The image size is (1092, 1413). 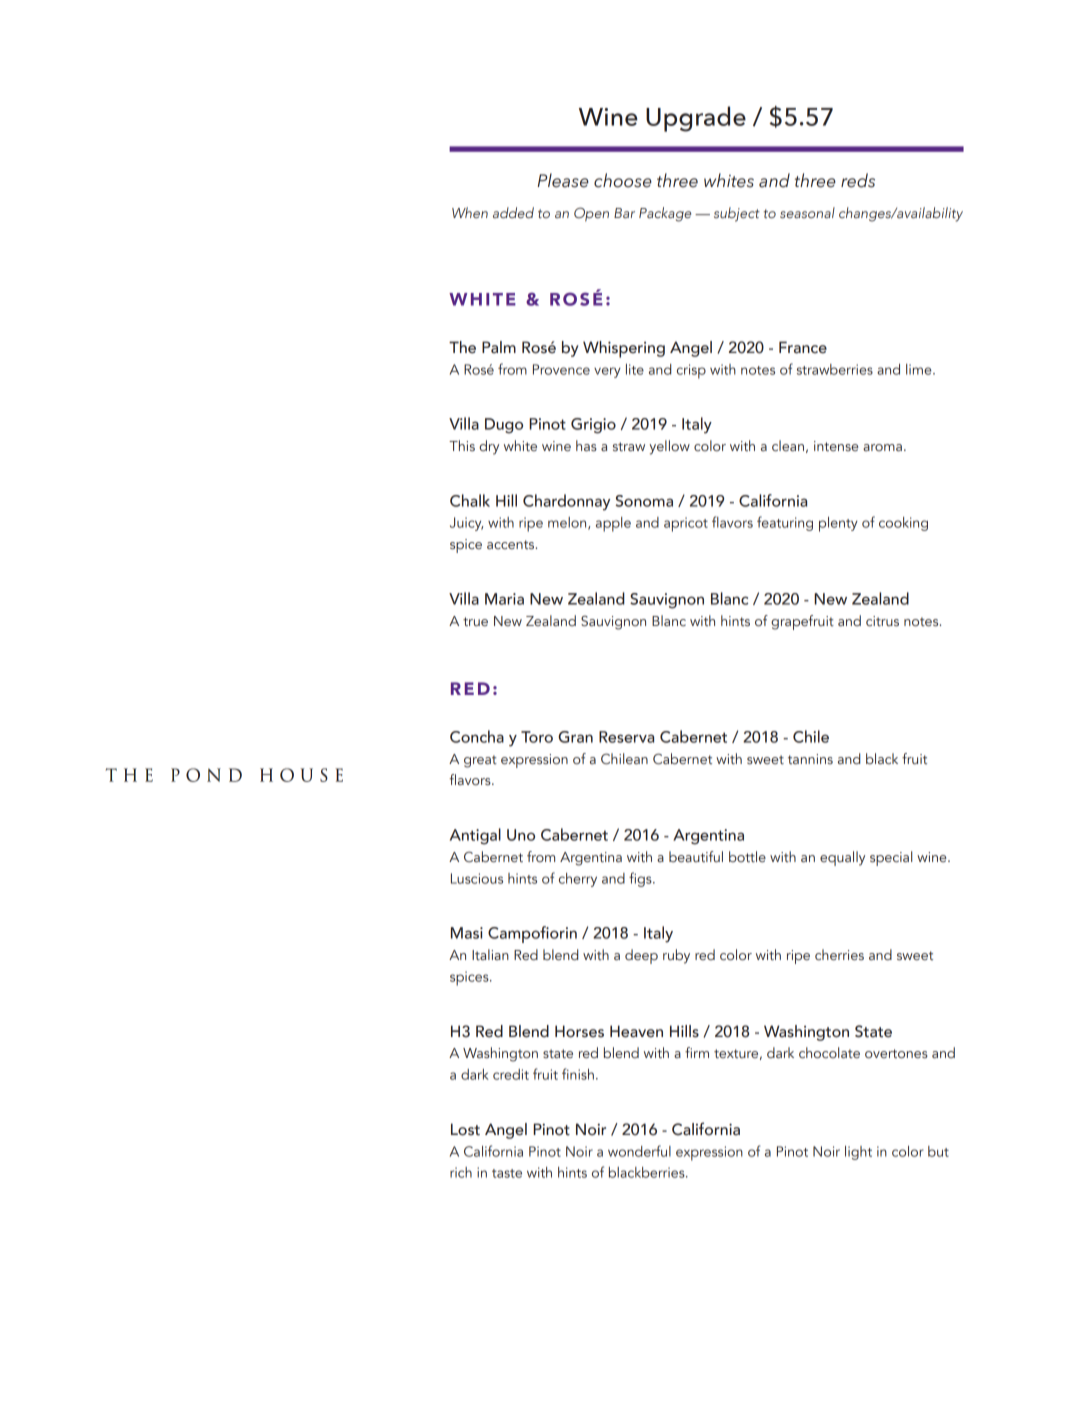 What do you see at coordinates (462, 445) in the document?
I see `This` at bounding box center [462, 445].
